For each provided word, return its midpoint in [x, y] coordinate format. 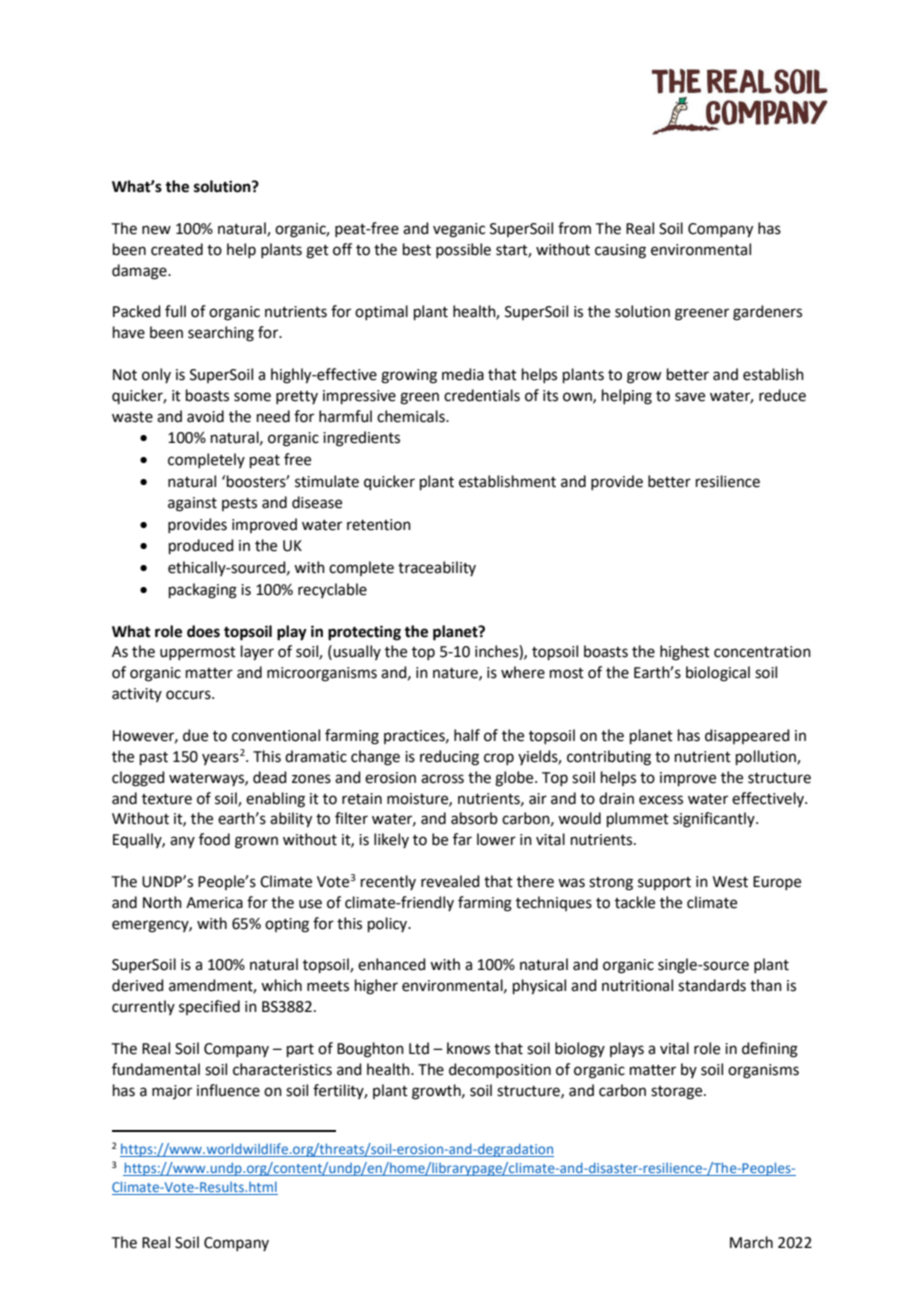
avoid [205, 416]
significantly [715, 820]
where [523, 672]
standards [712, 985]
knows [468, 1048]
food [214, 839]
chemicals [412, 416]
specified [209, 1007]
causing [620, 251]
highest [685, 653]
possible [463, 250]
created [177, 249]
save [690, 397]
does [203, 631]
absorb [474, 818]
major [172, 1092]
